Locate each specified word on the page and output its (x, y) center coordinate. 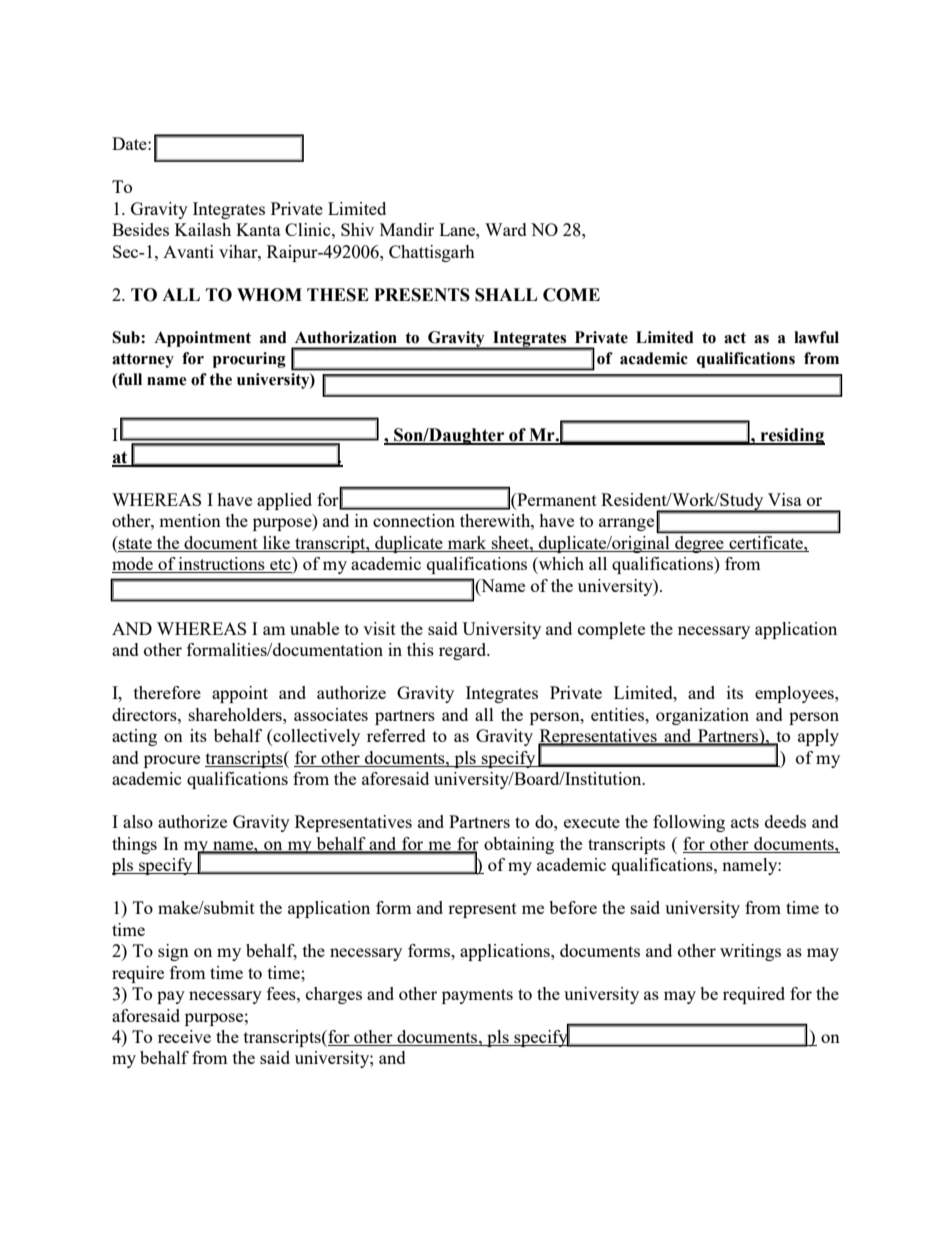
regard (464, 651)
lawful (816, 337)
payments (477, 996)
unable (314, 628)
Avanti (188, 251)
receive (184, 1036)
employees (795, 694)
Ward (506, 229)
